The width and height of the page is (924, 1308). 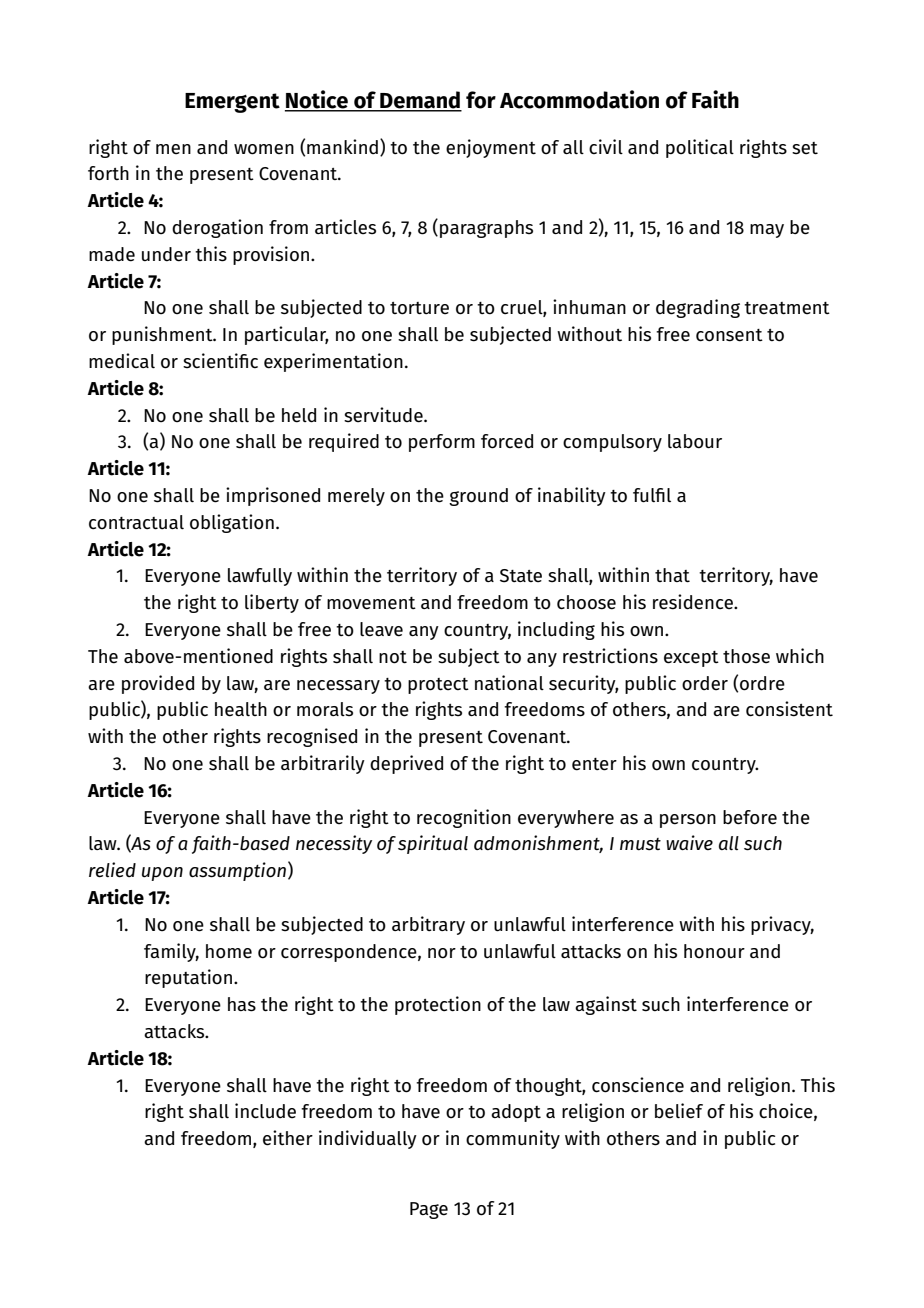 I want to click on consent, so click(x=729, y=335).
